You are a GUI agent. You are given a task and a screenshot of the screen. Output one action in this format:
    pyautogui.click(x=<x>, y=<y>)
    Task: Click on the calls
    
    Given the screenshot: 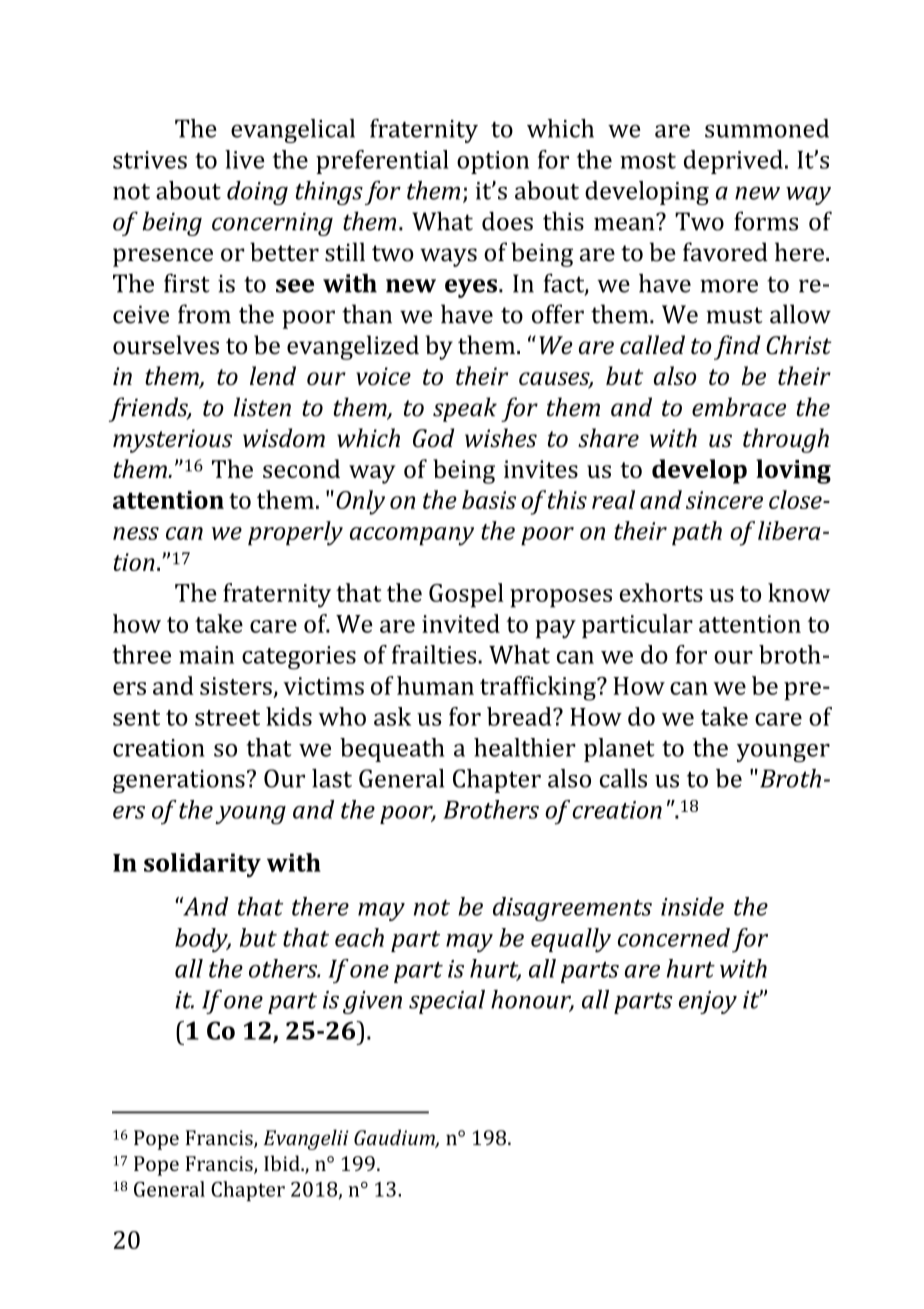 What is the action you would take?
    pyautogui.click(x=623, y=778)
